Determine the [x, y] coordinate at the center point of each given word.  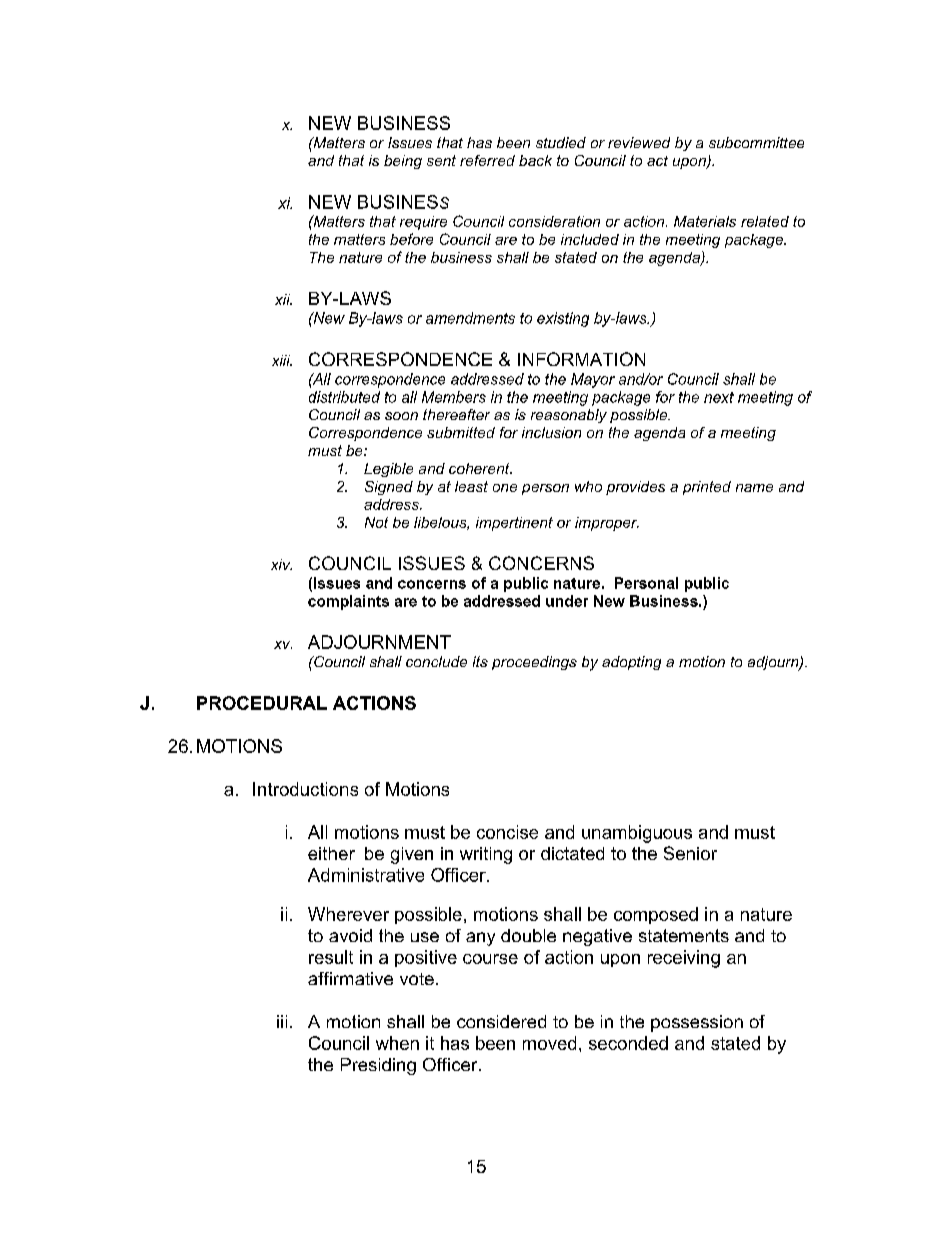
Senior [690, 853]
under [567, 601]
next [719, 397]
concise [507, 832]
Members [454, 397]
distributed [344, 397]
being [403, 162]
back [535, 160]
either [331, 853]
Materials [705, 221]
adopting [631, 663]
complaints [348, 602]
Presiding [378, 1066]
